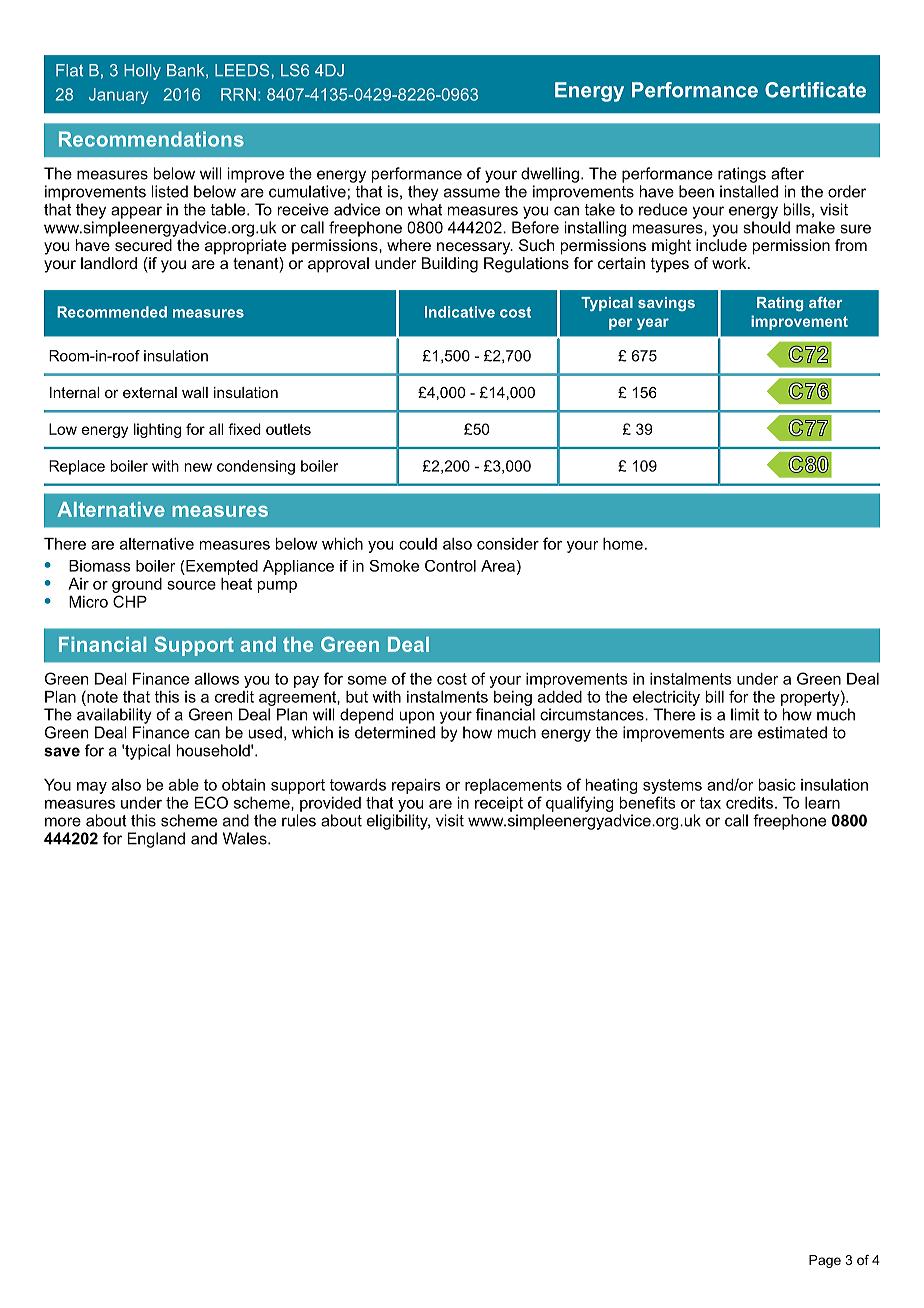  Describe the element at coordinates (815, 90) in the screenshot. I see `Certificate` at that location.
